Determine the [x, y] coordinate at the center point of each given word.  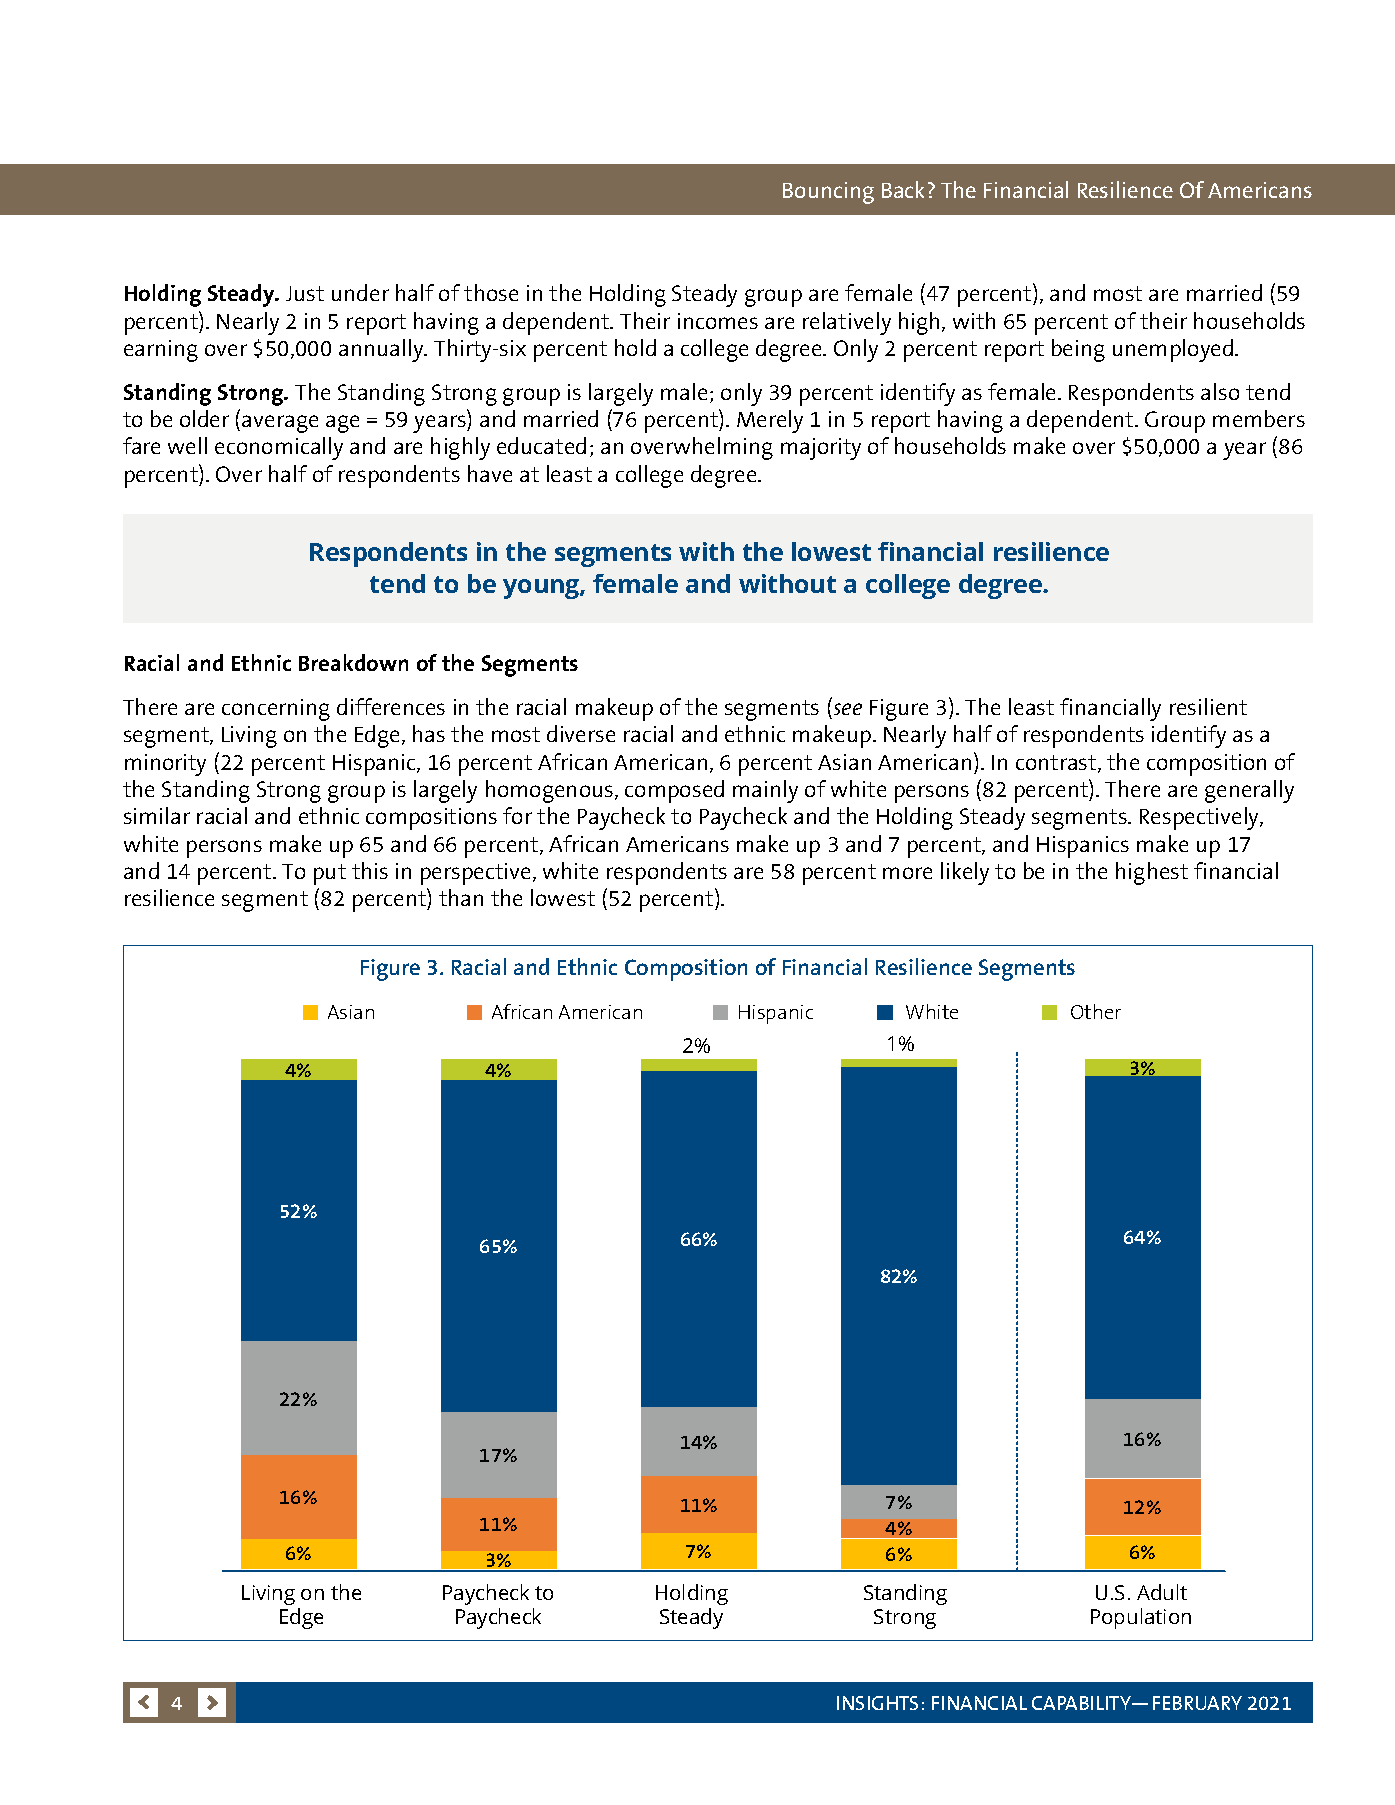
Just [305, 293]
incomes [718, 321]
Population [1141, 1618]
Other [1096, 1011]
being [1078, 350]
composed [674, 791]
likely [965, 873]
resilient [1208, 706]
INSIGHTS [877, 1703]
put [330, 874]
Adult [1162, 1592]
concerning [276, 710]
